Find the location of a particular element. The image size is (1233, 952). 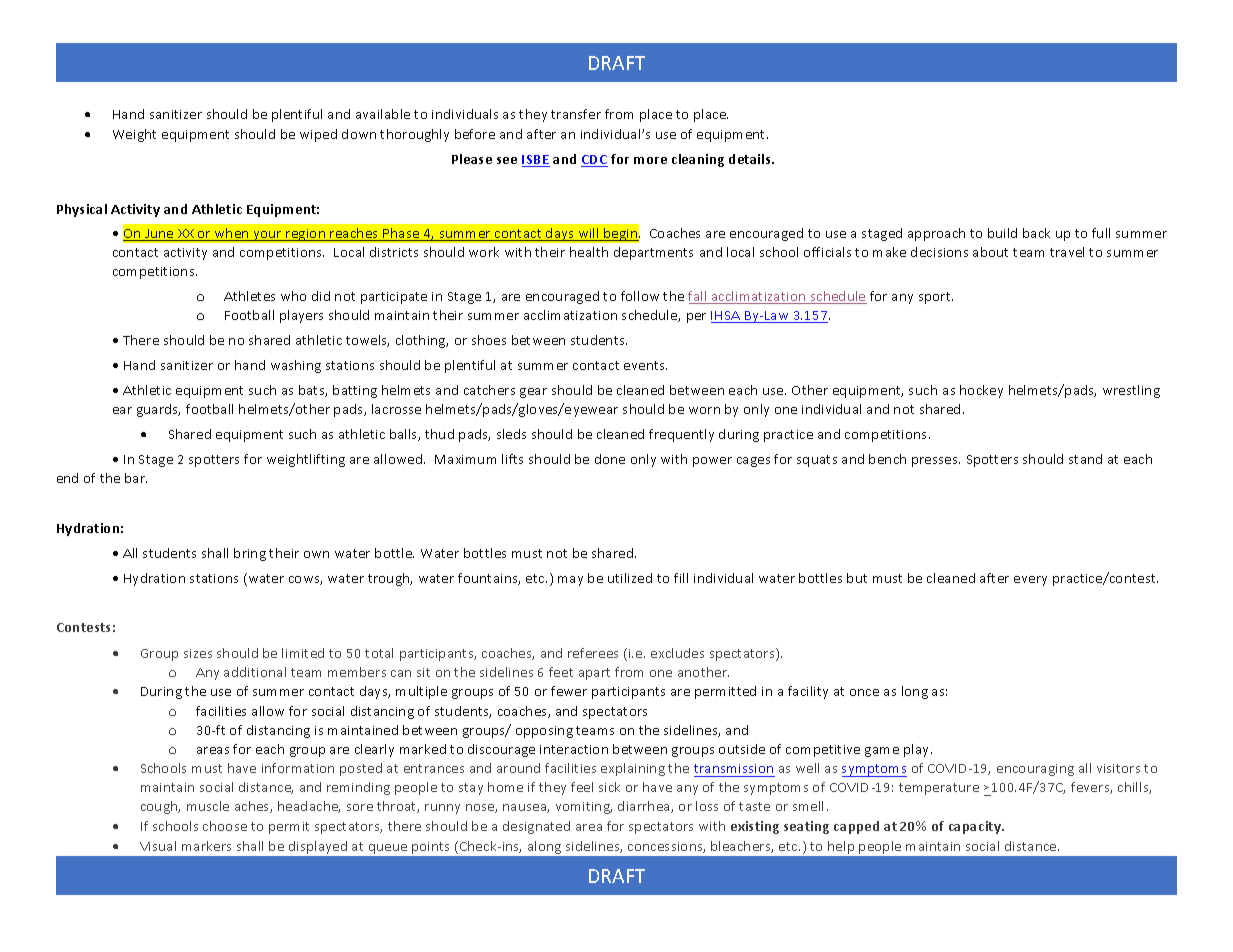

wrestling is located at coordinates (1131, 391).
